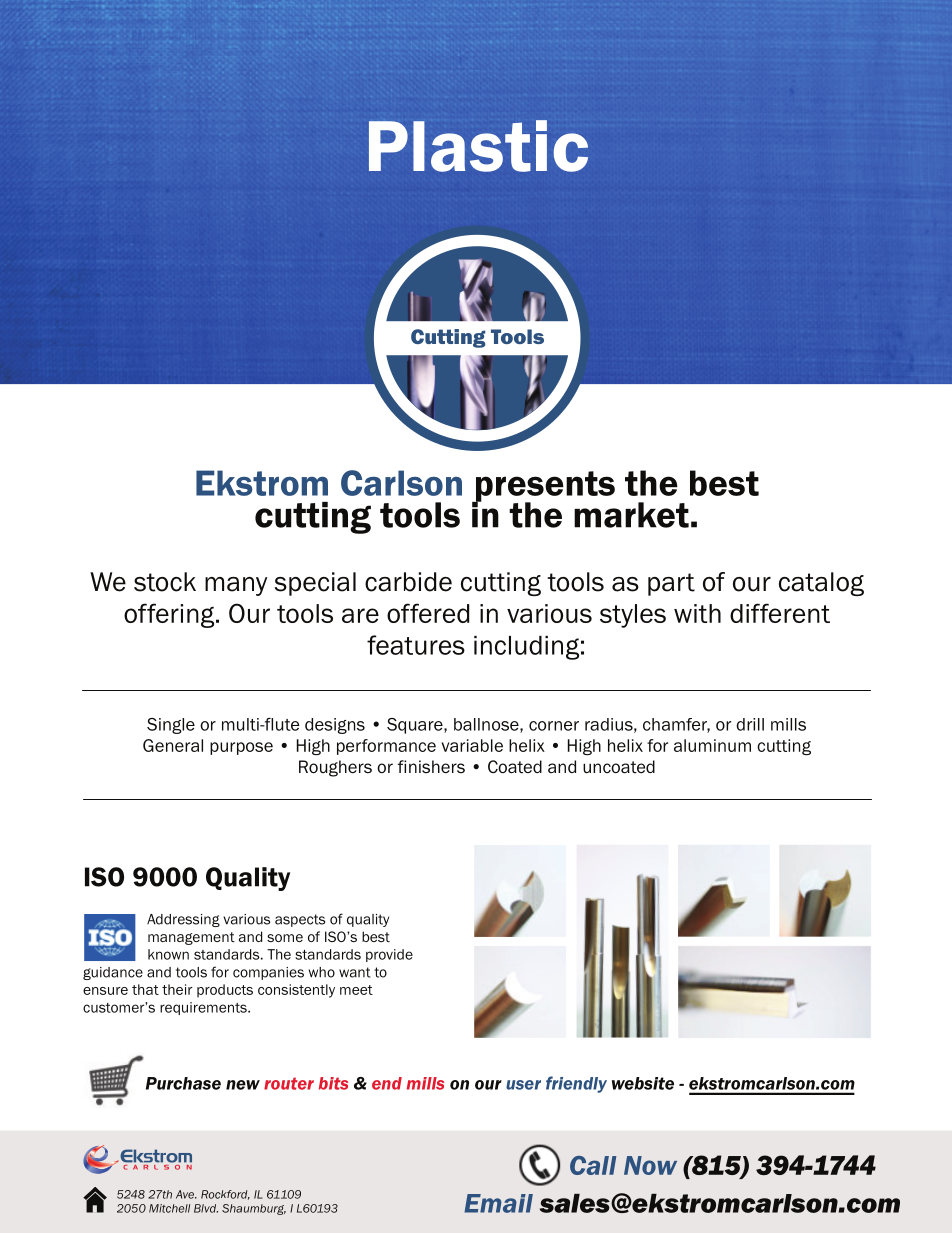 The image size is (952, 1233). I want to click on features, so click(416, 645).
